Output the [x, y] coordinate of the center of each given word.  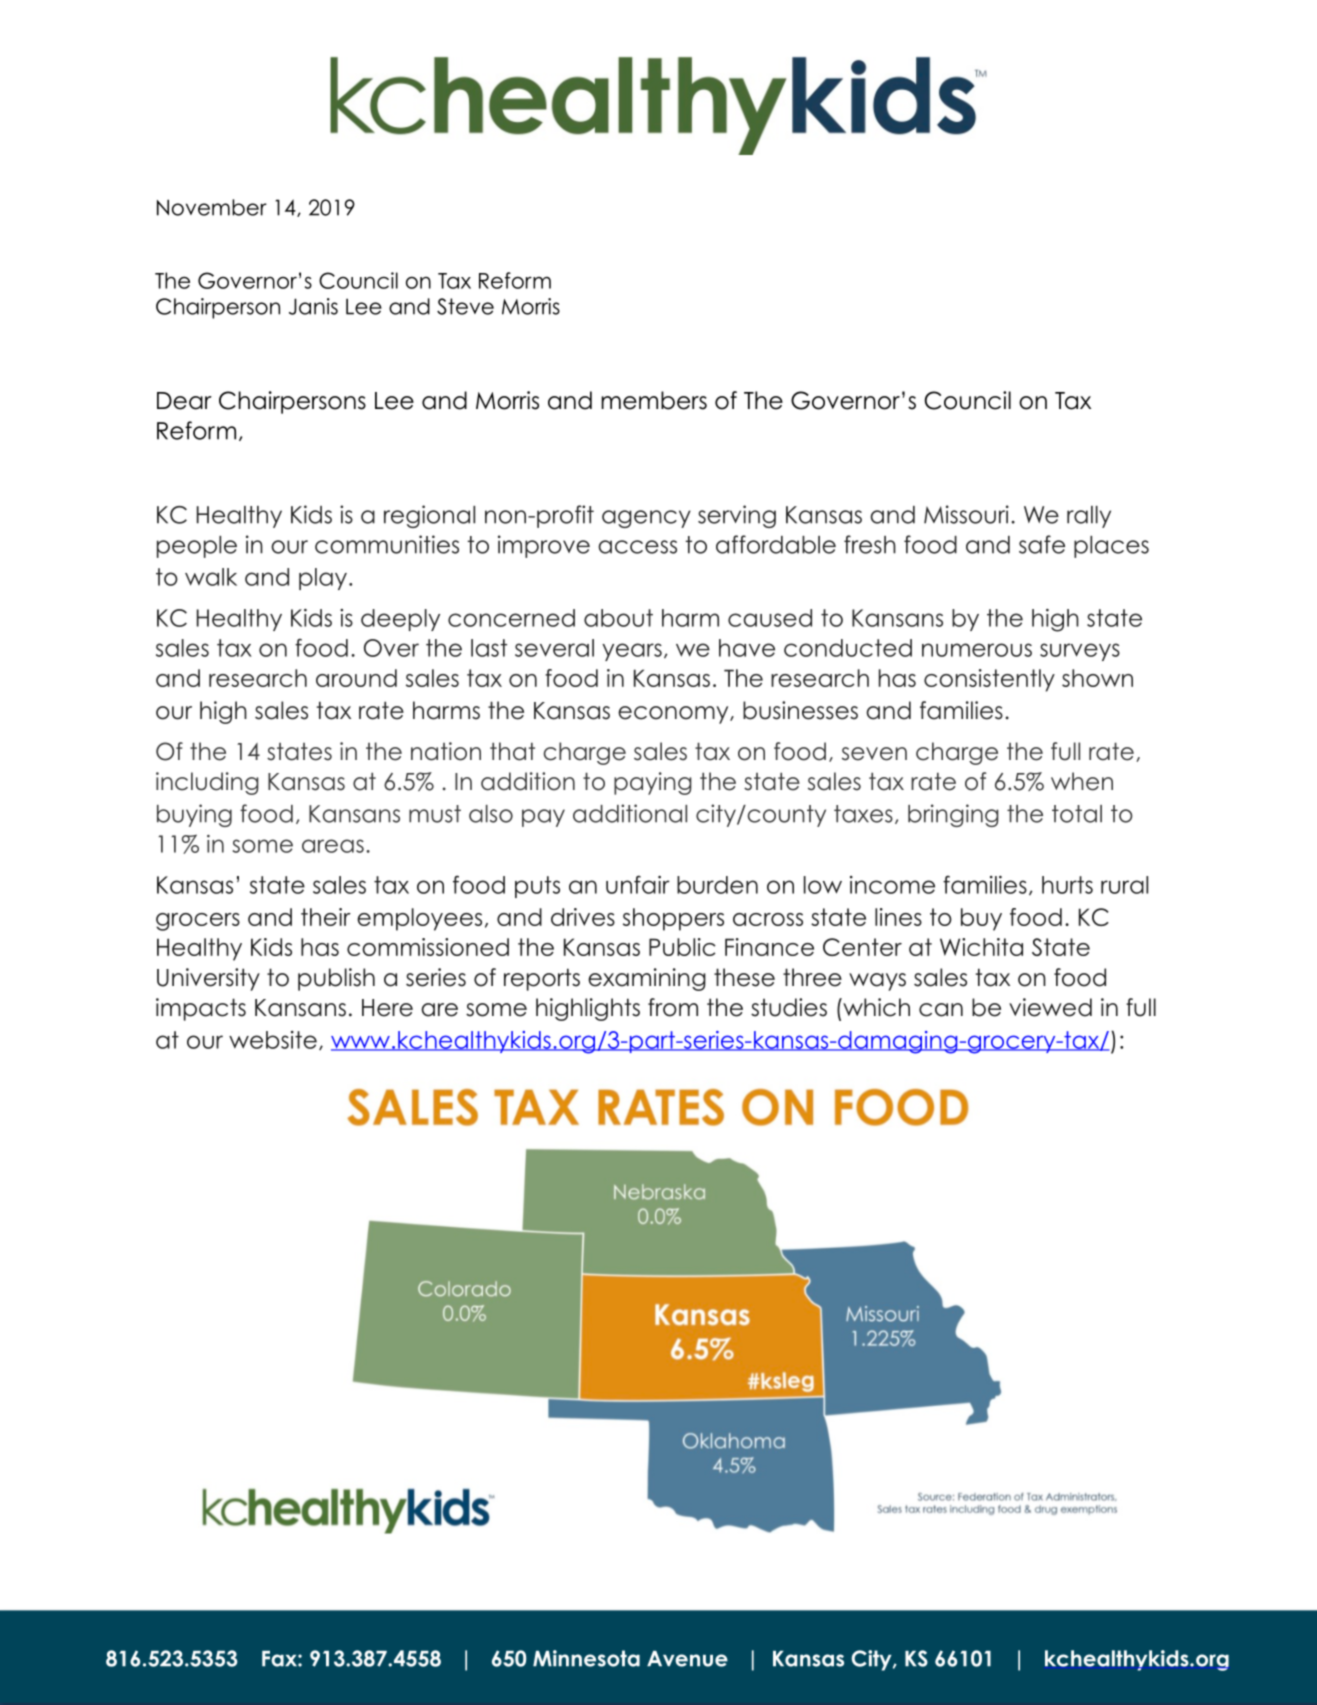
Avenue [687, 1659]
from [673, 1007]
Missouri [966, 514]
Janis [313, 306]
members [654, 400]
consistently [989, 680]
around [356, 678]
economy [674, 715]
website [273, 1040]
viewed [1050, 1007]
